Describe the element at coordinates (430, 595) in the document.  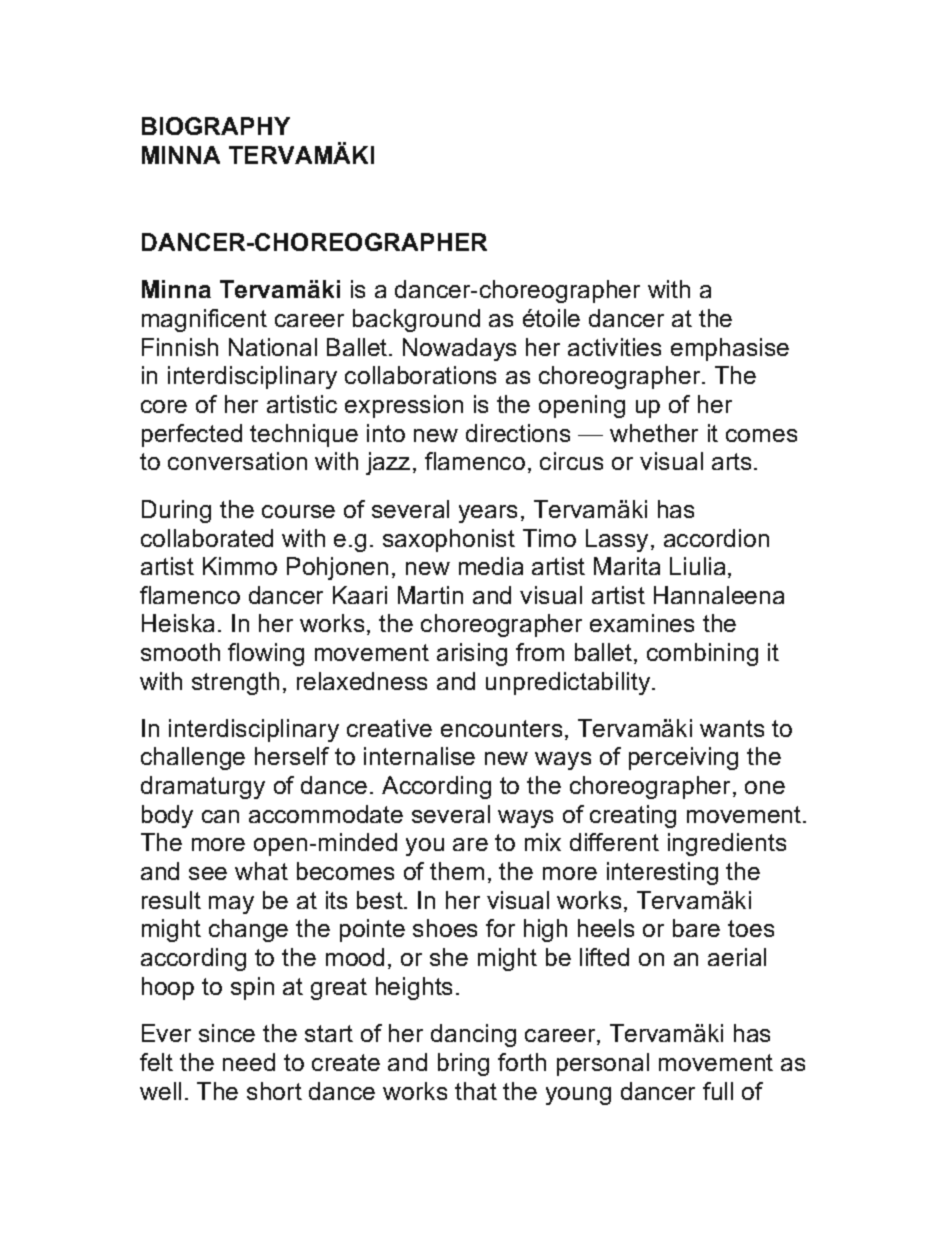
I see `Martin` at that location.
